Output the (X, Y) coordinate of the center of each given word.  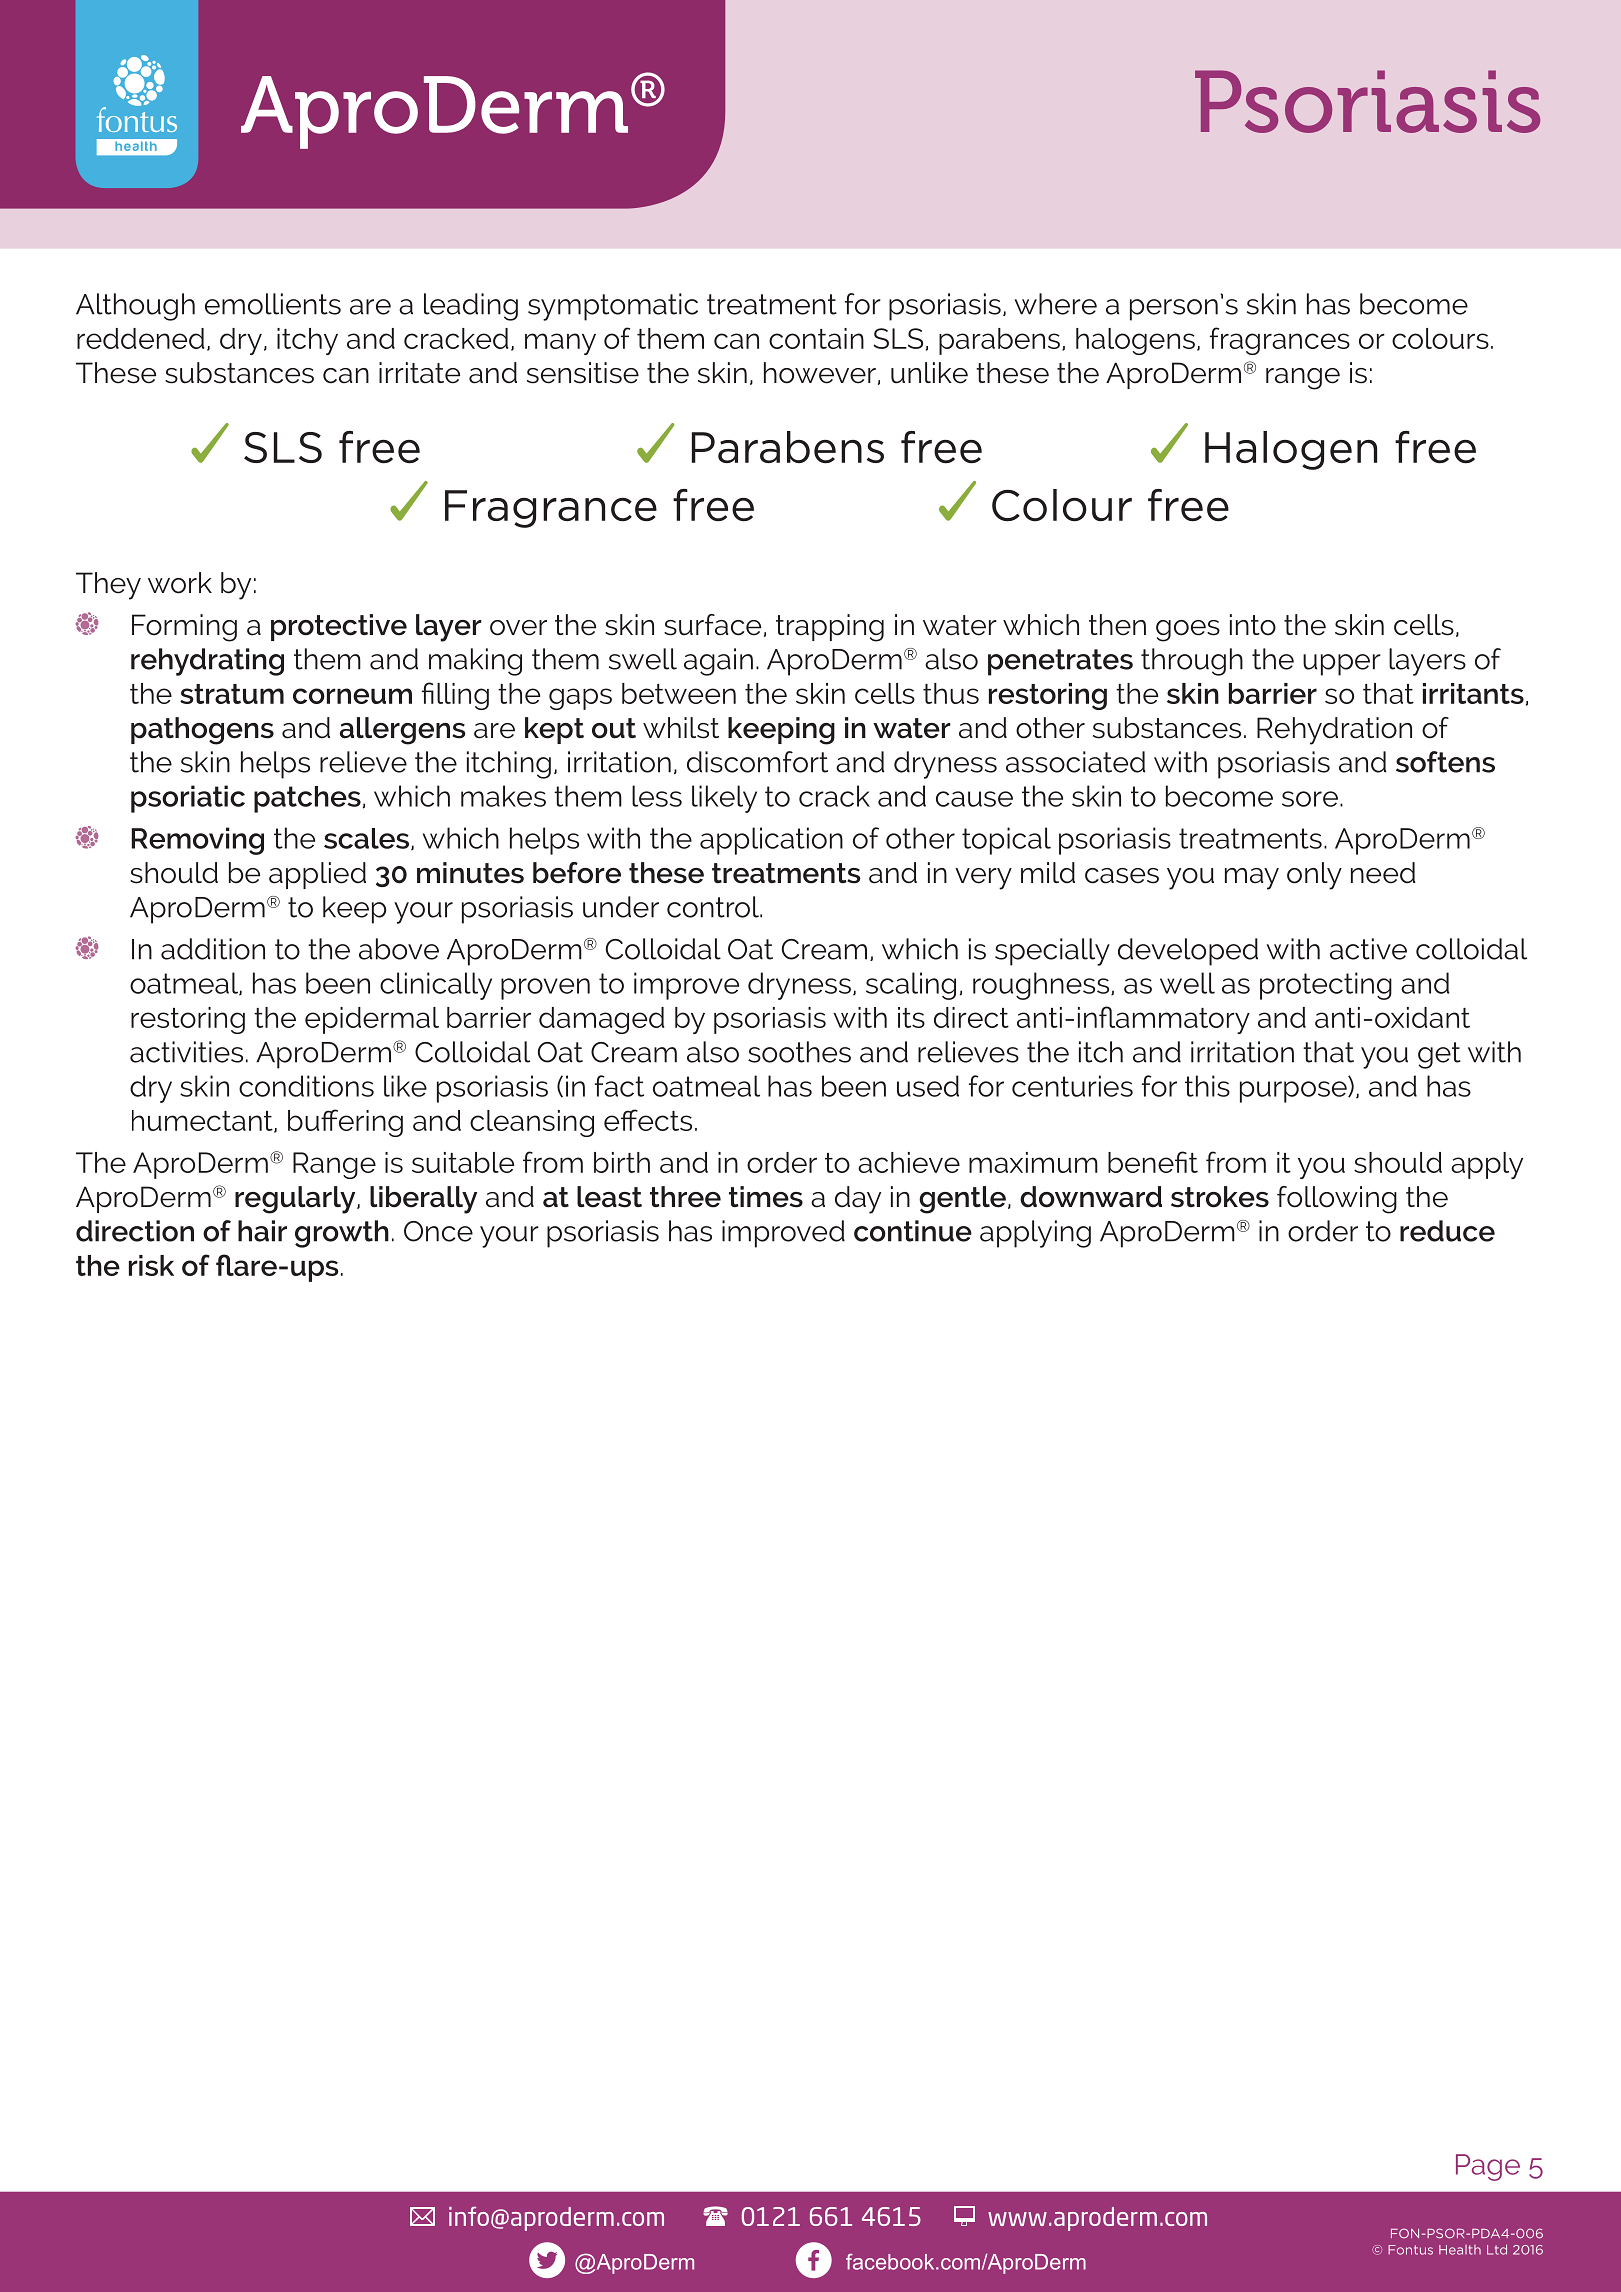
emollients (273, 304)
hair (262, 1231)
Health (1460, 2250)
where (1055, 304)
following (1337, 1200)
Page (1488, 2167)
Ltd (1497, 2249)
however (820, 373)
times (766, 1197)
